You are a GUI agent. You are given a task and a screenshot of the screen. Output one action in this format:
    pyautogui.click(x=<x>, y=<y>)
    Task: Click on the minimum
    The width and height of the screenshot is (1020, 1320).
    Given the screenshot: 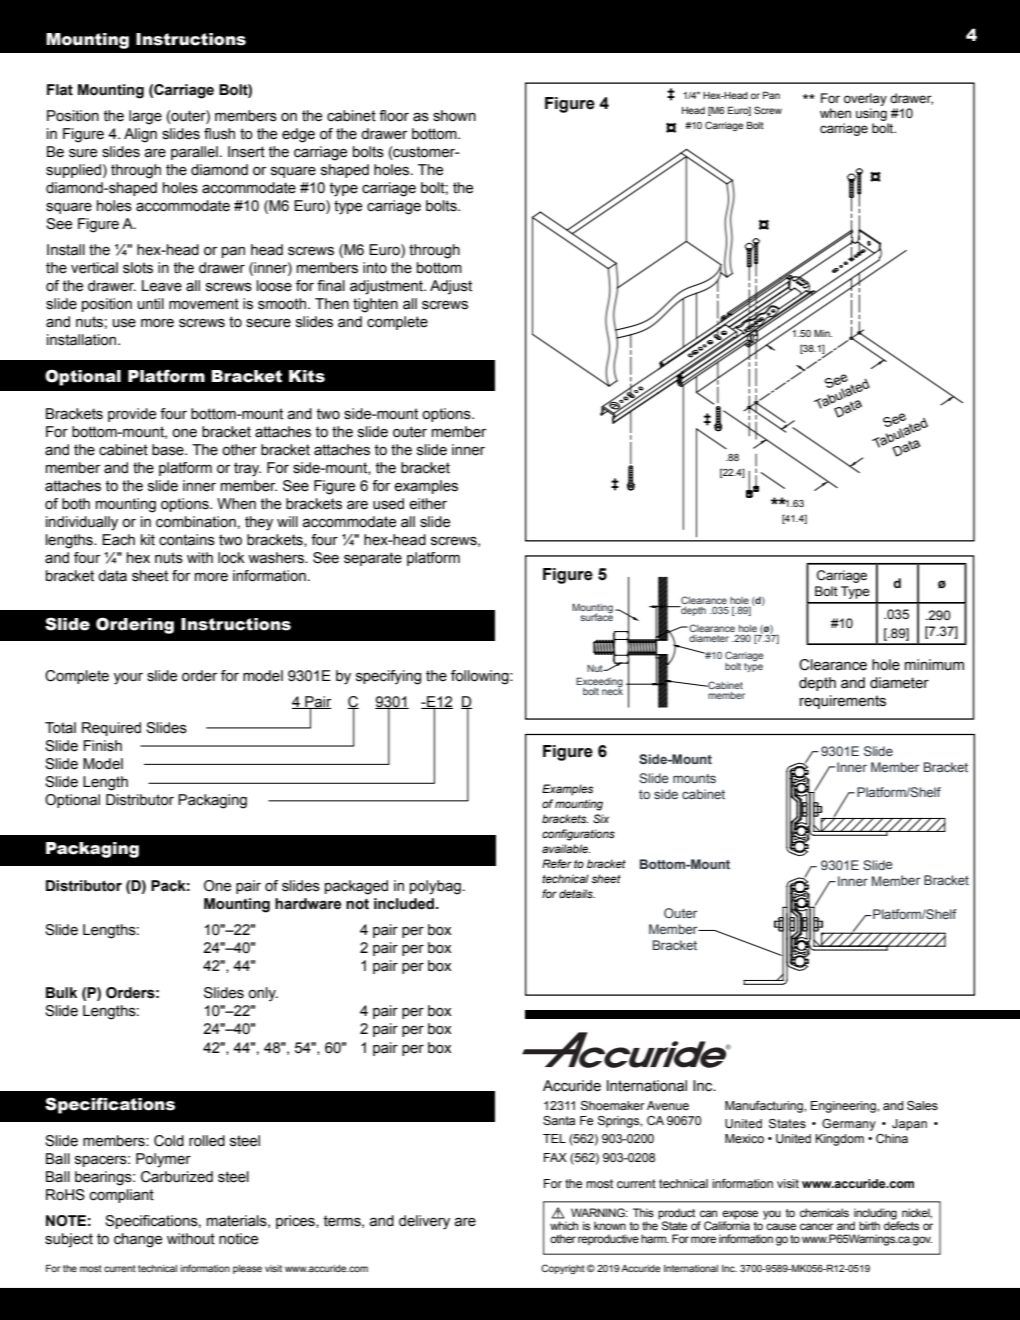 What is the action you would take?
    pyautogui.click(x=934, y=665)
